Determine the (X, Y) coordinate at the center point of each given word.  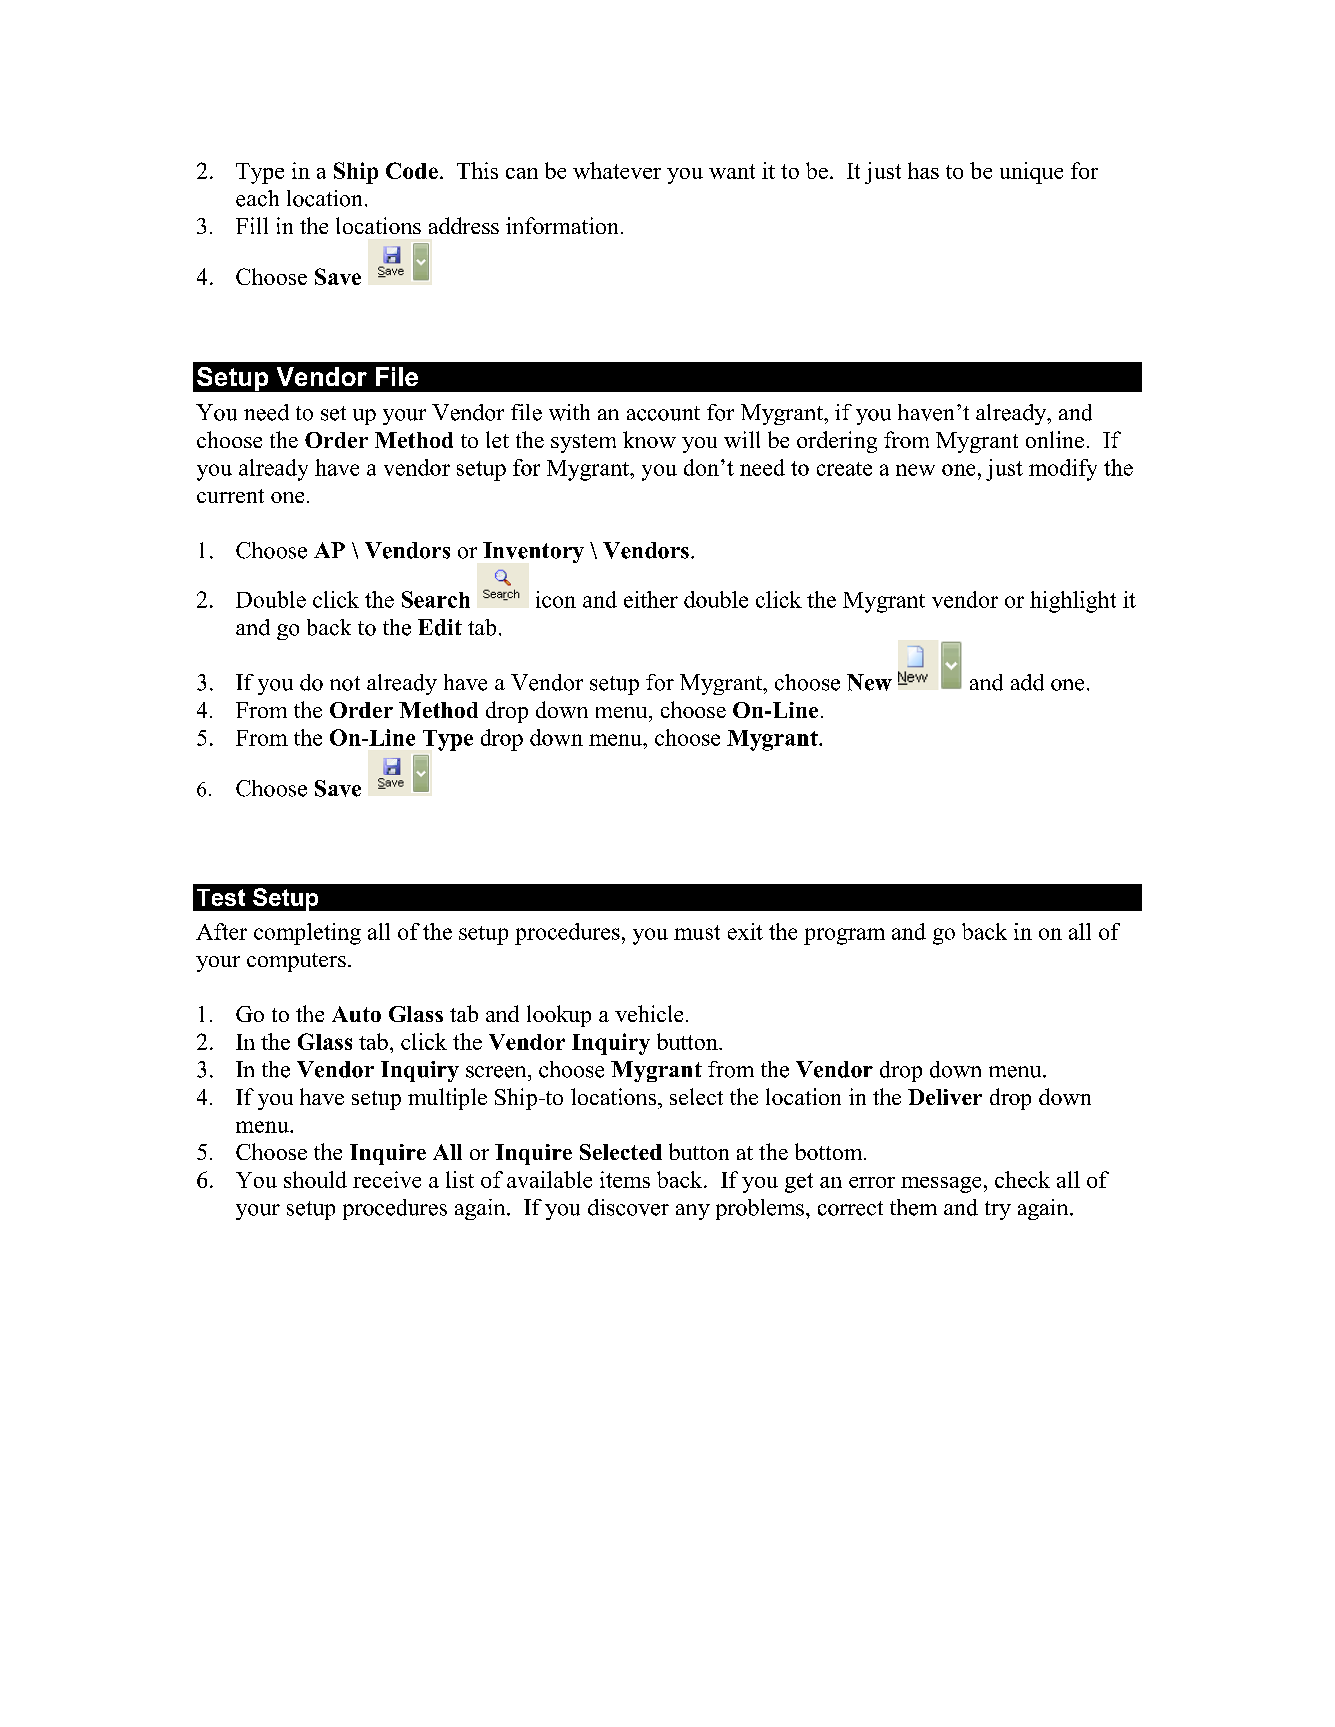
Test (221, 897)
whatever (617, 170)
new (915, 470)
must (697, 932)
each (257, 198)
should (315, 1179)
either (651, 599)
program (844, 936)
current (230, 496)
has (923, 170)
